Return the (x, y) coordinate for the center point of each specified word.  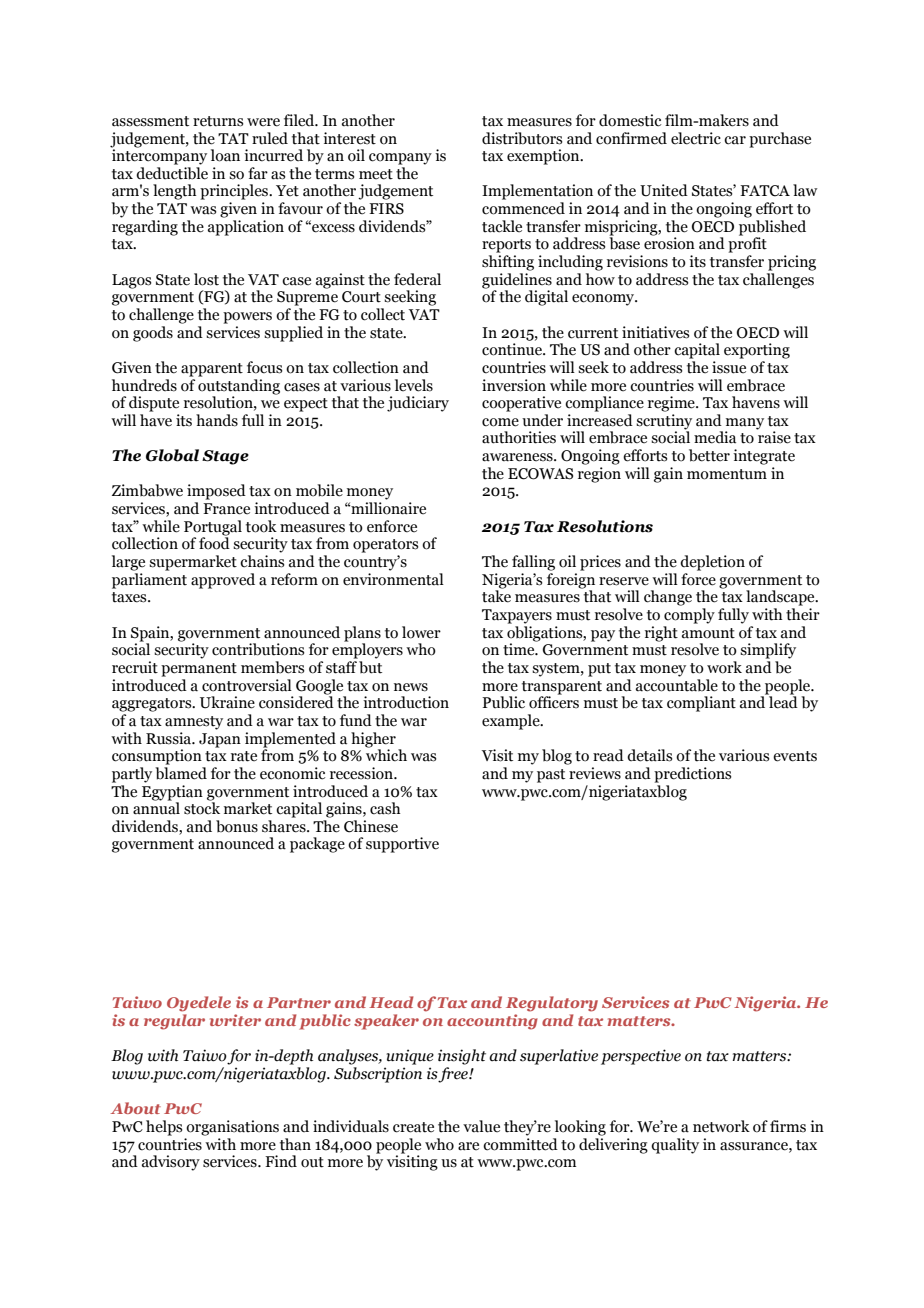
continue (513, 349)
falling (533, 563)
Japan (220, 740)
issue (729, 367)
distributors (522, 138)
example (512, 722)
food (214, 542)
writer (235, 1020)
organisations (232, 1128)
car (735, 140)
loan (225, 155)
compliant (701, 704)
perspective (641, 1057)
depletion (712, 563)
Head (391, 1002)
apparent (212, 370)
